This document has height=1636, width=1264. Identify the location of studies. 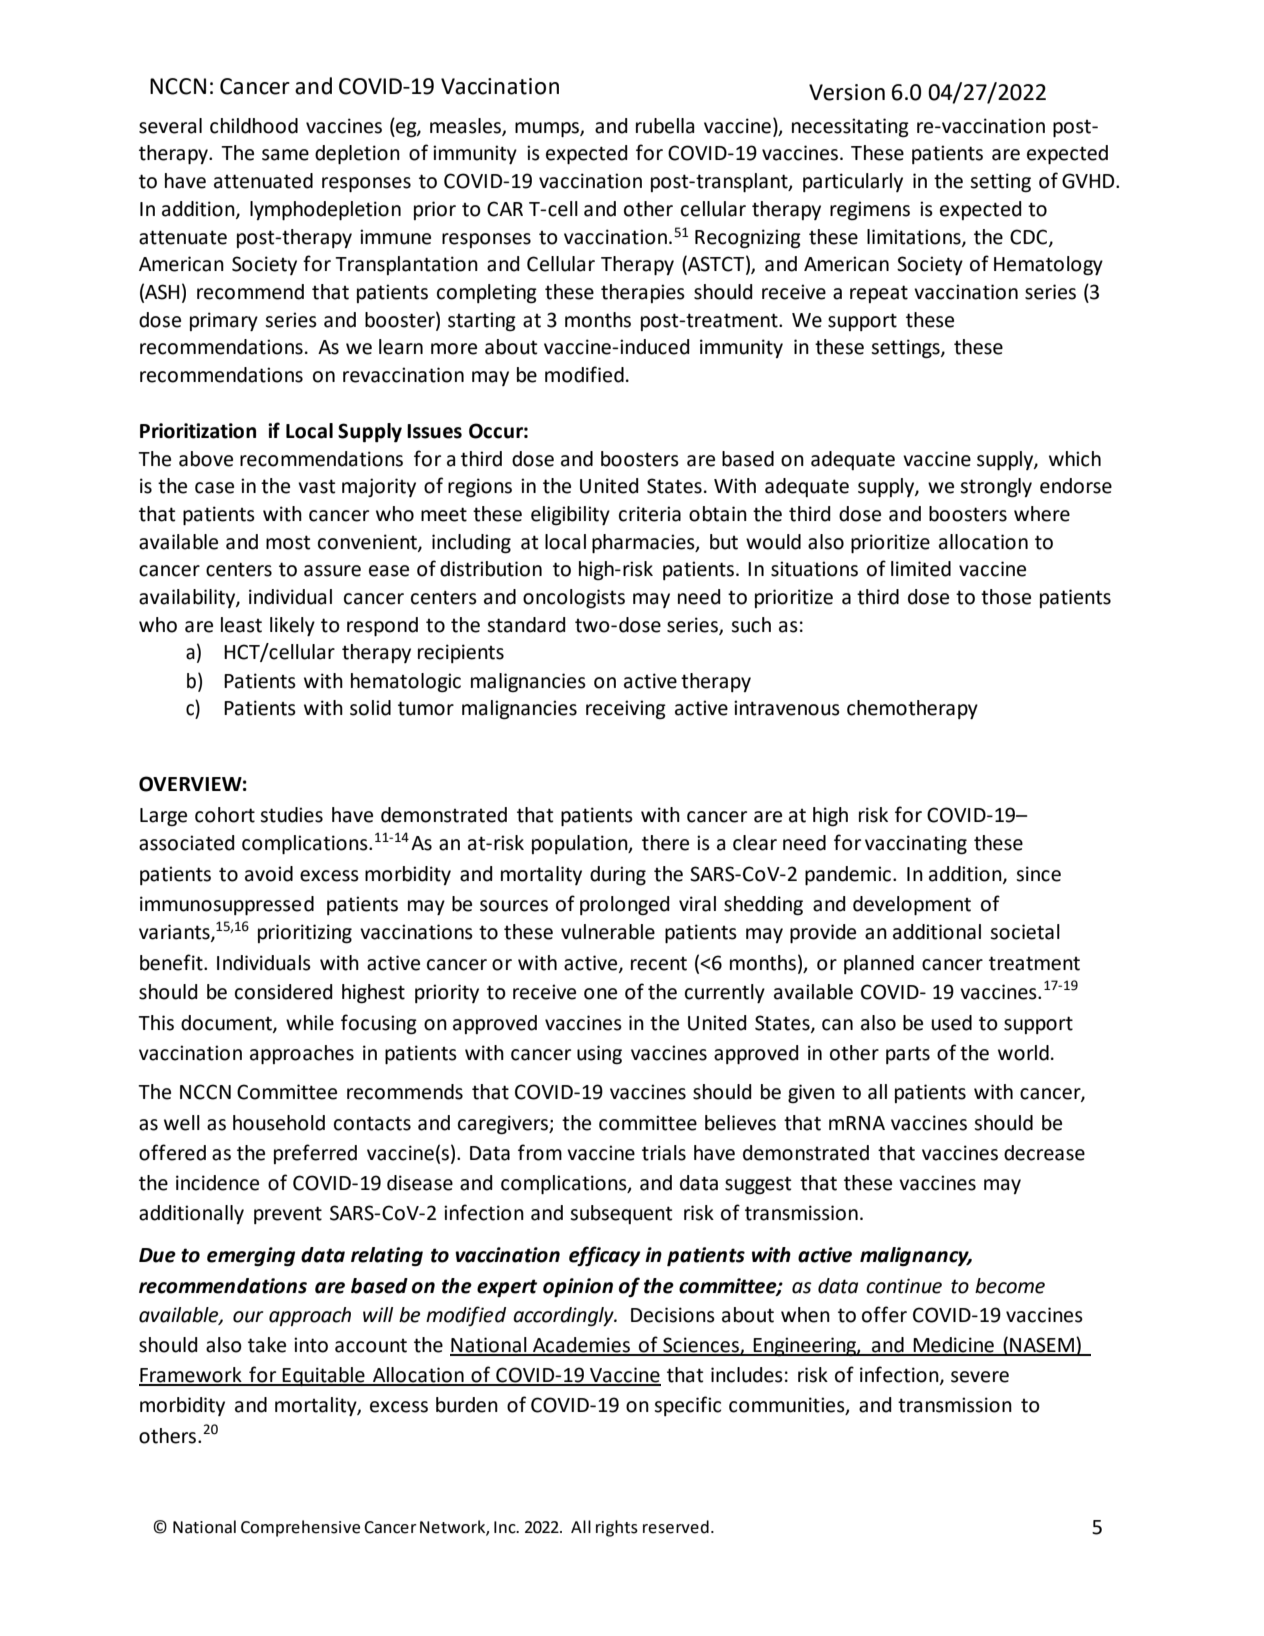
(291, 815).
